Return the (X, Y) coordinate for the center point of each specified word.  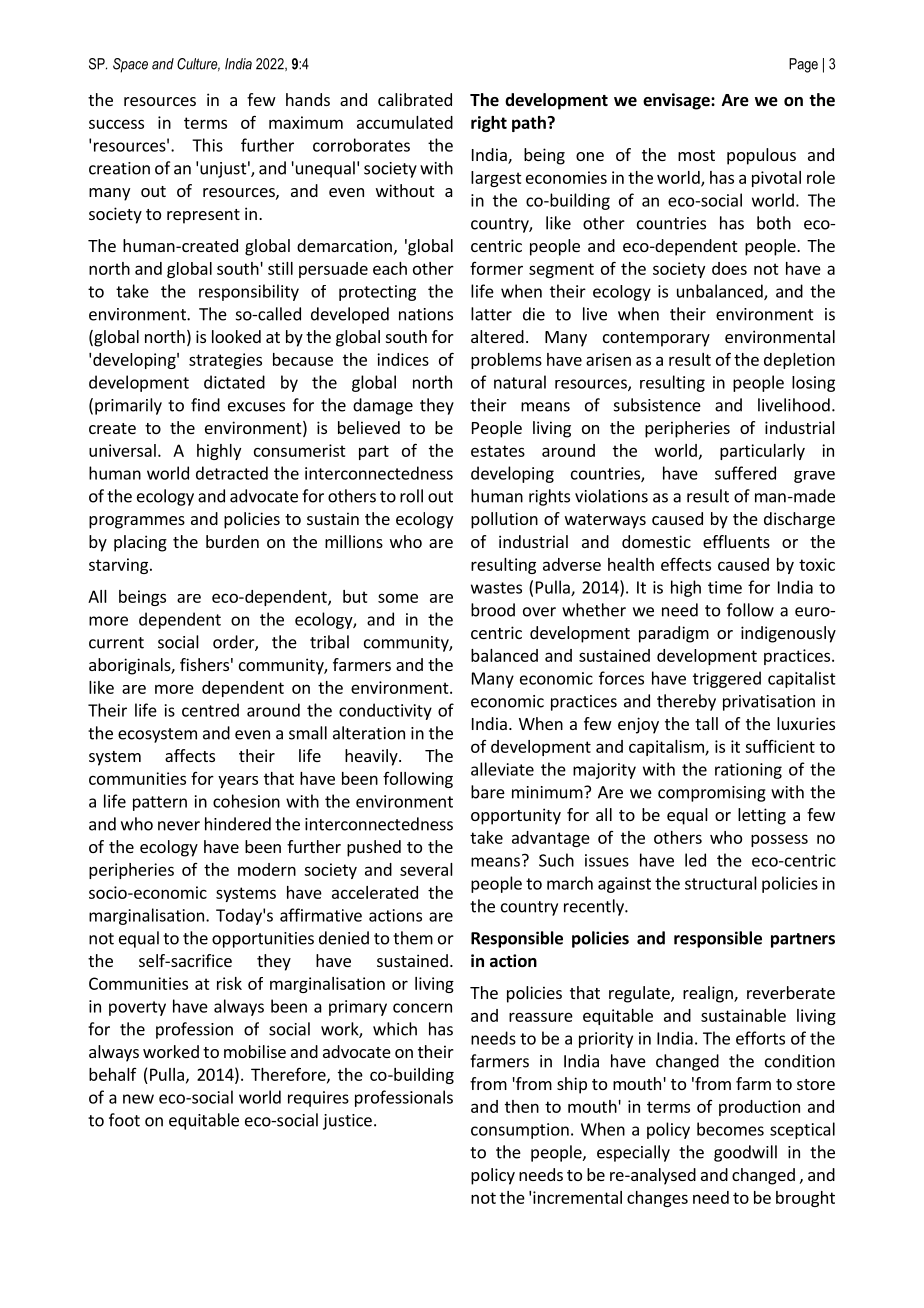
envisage (677, 101)
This (207, 145)
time (725, 587)
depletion (799, 361)
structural (721, 883)
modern (267, 869)
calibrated (415, 99)
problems (506, 361)
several (426, 869)
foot (124, 1120)
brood (493, 610)
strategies (225, 361)
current (116, 643)
